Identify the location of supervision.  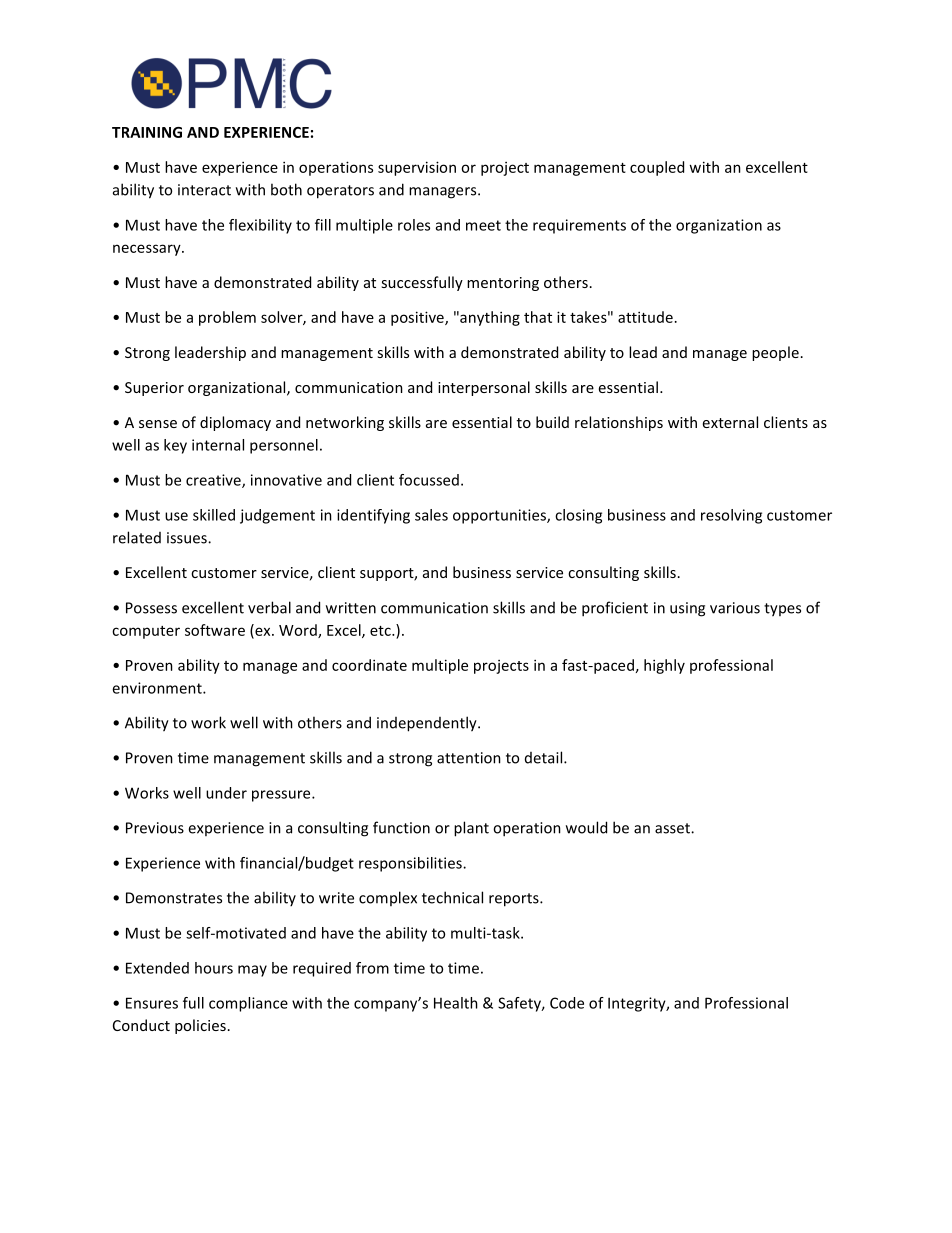
(417, 168).
